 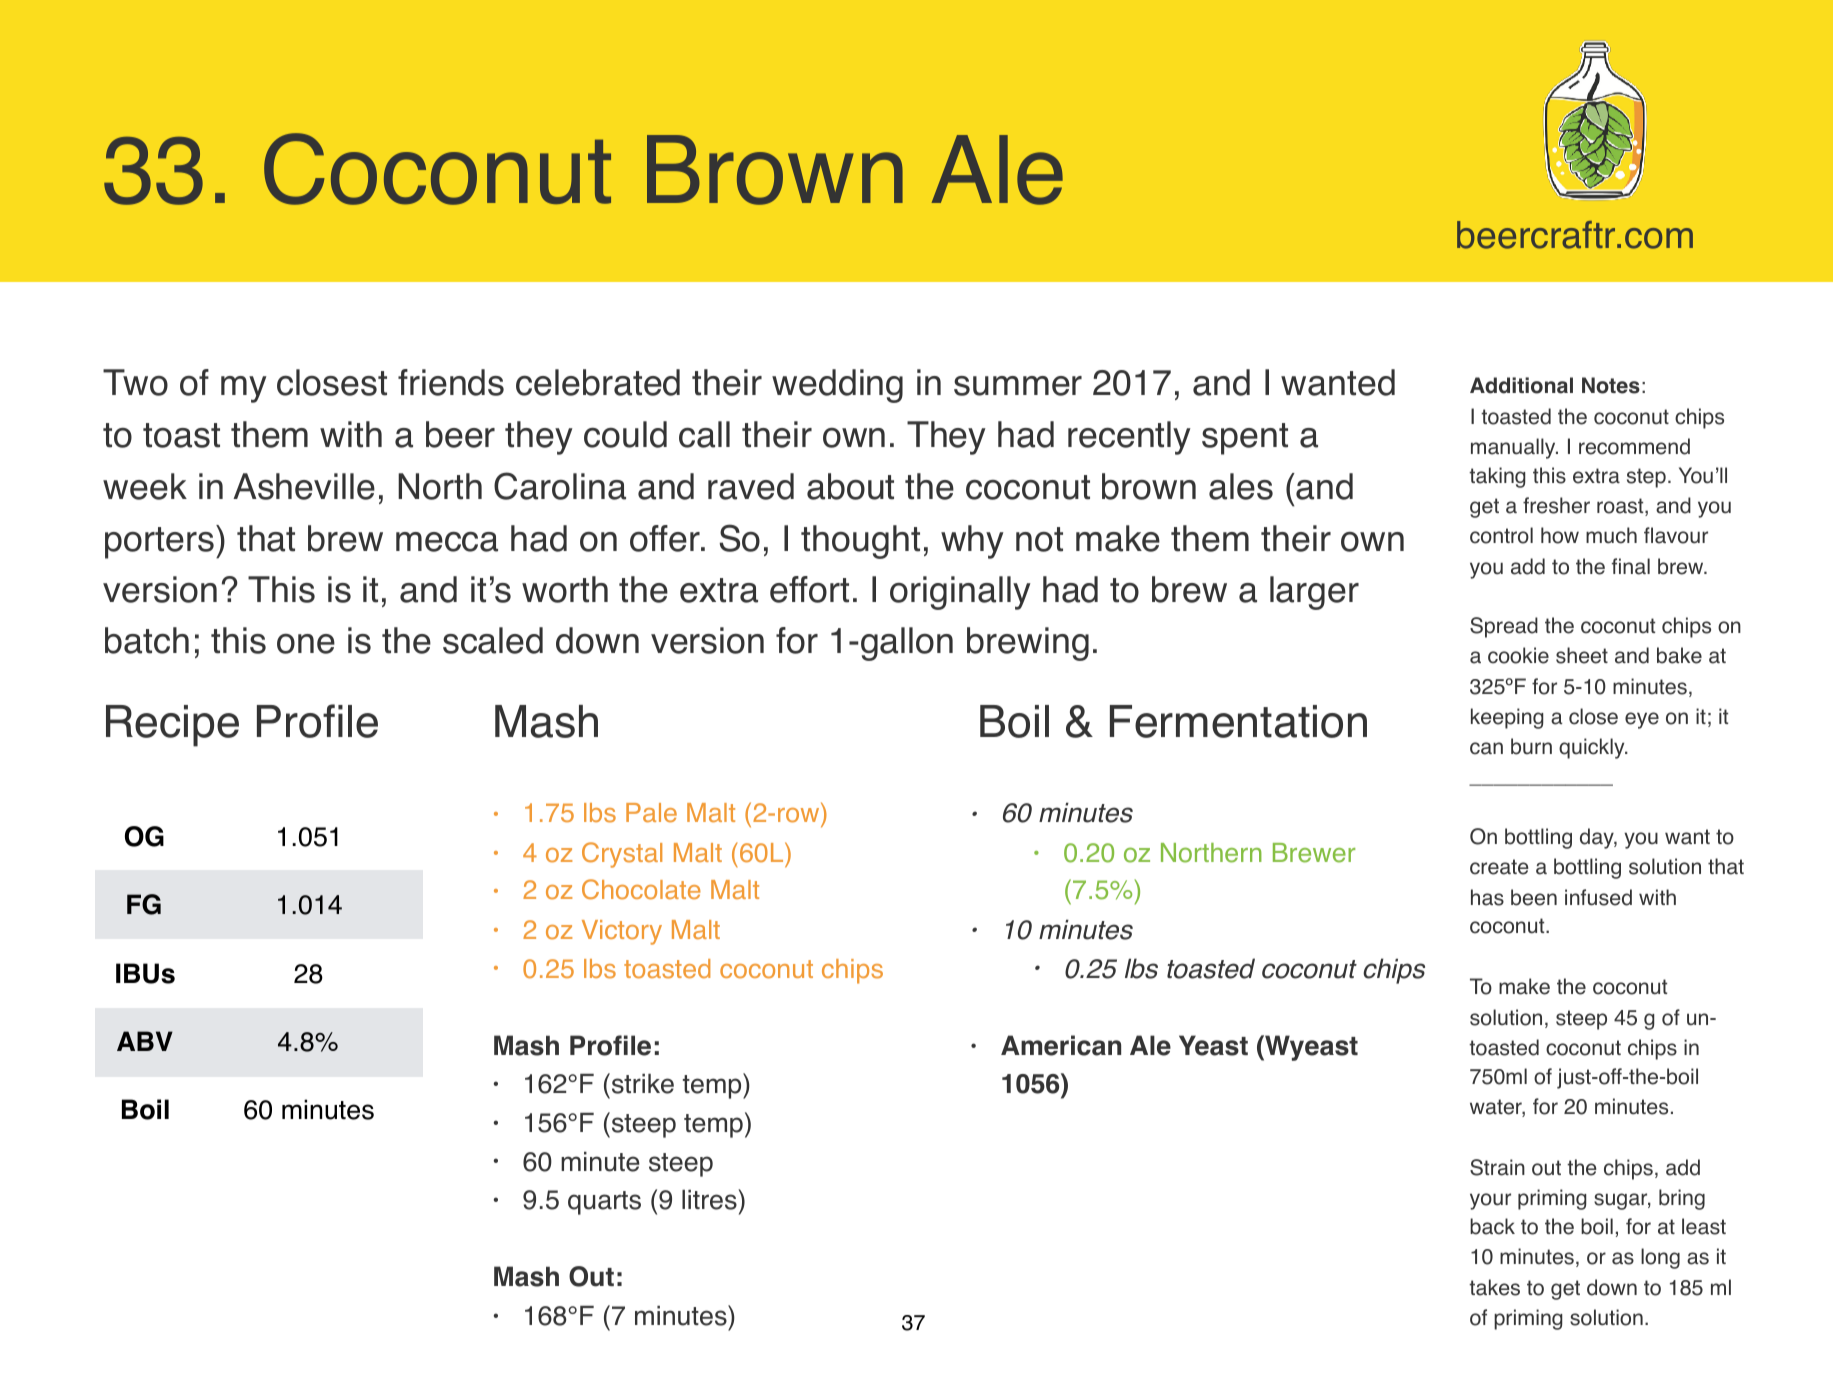 I want to click on friends, so click(x=451, y=382).
